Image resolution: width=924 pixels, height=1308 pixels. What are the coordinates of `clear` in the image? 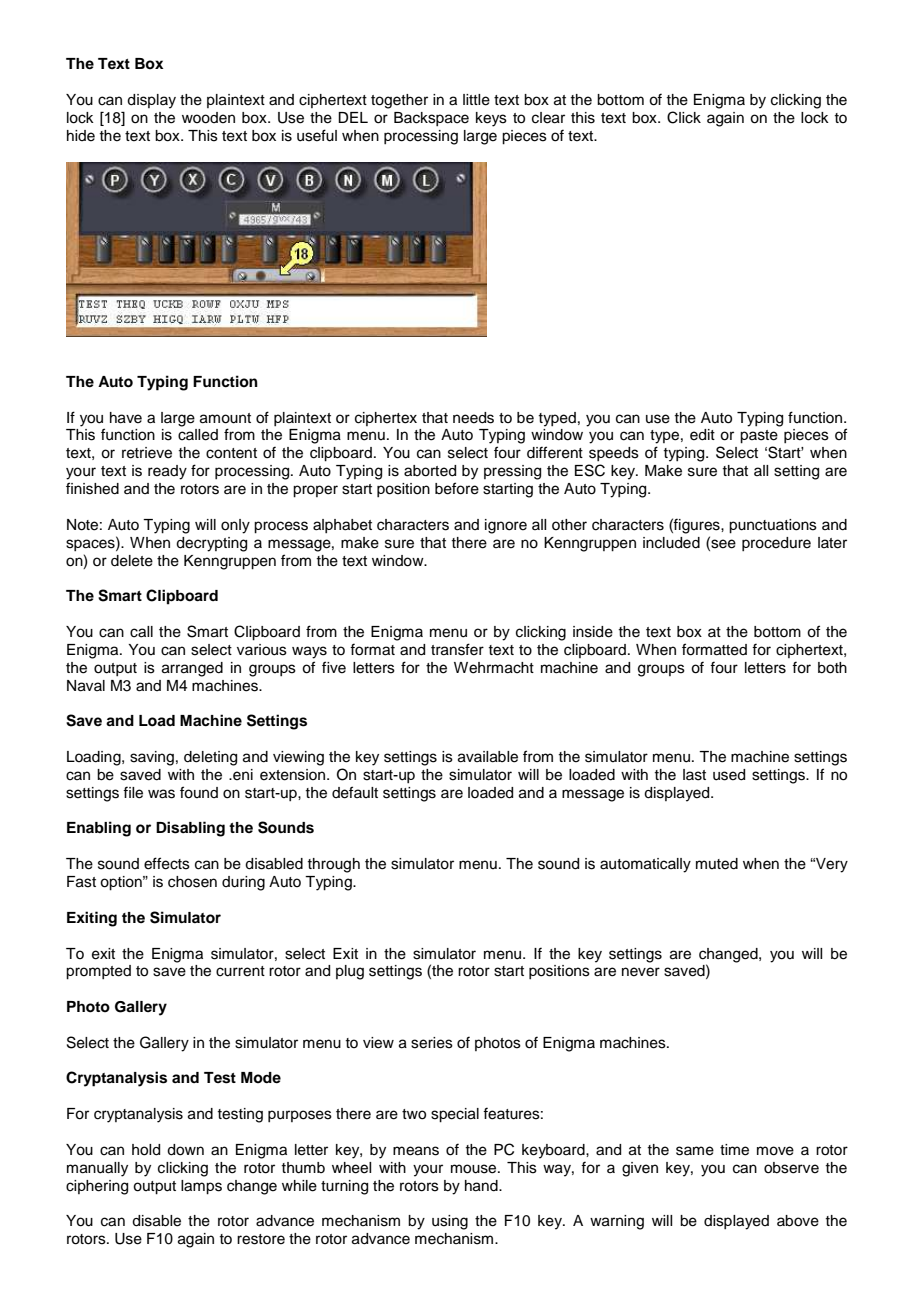 It's located at (548, 118).
